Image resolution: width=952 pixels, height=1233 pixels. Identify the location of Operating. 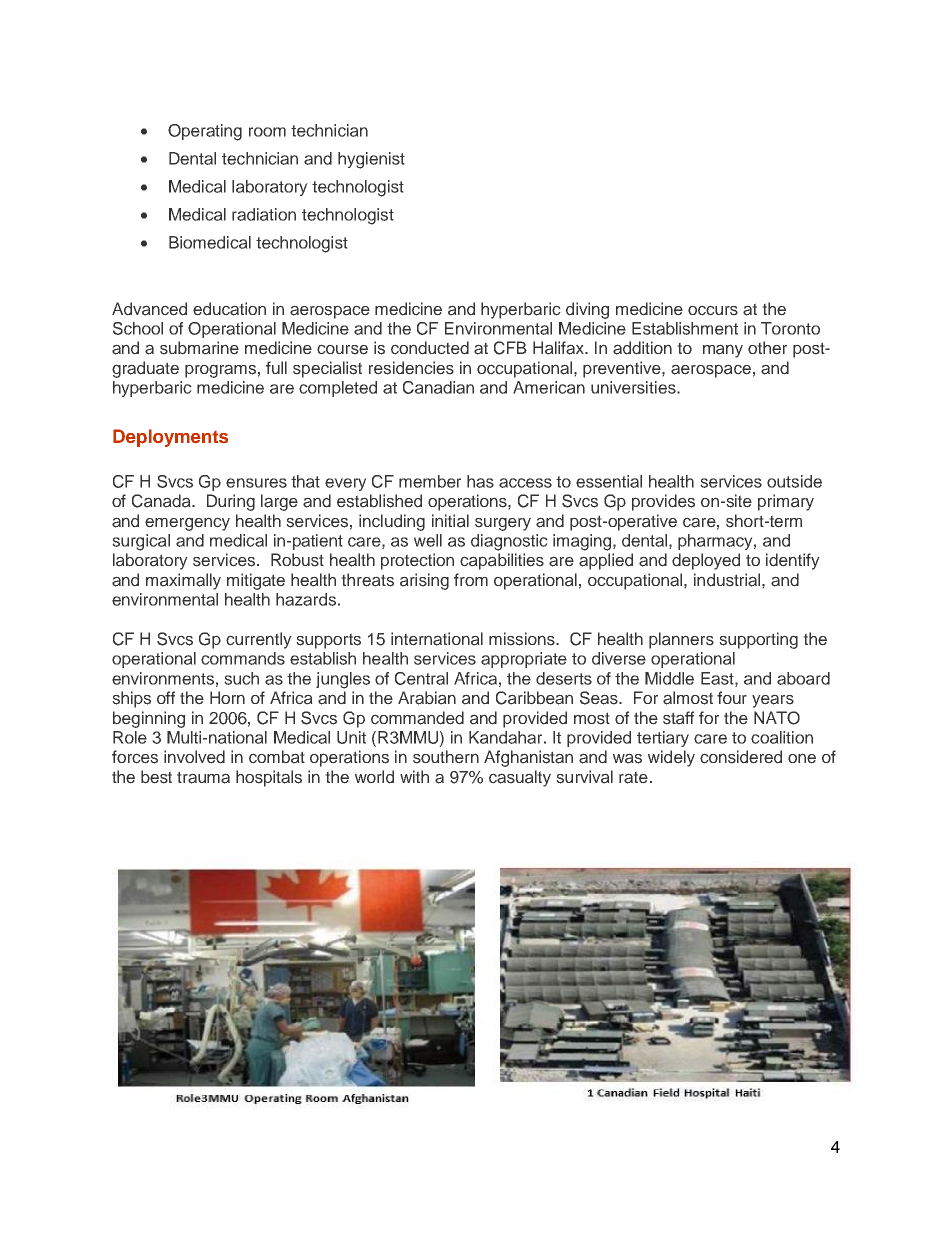
(205, 132).
